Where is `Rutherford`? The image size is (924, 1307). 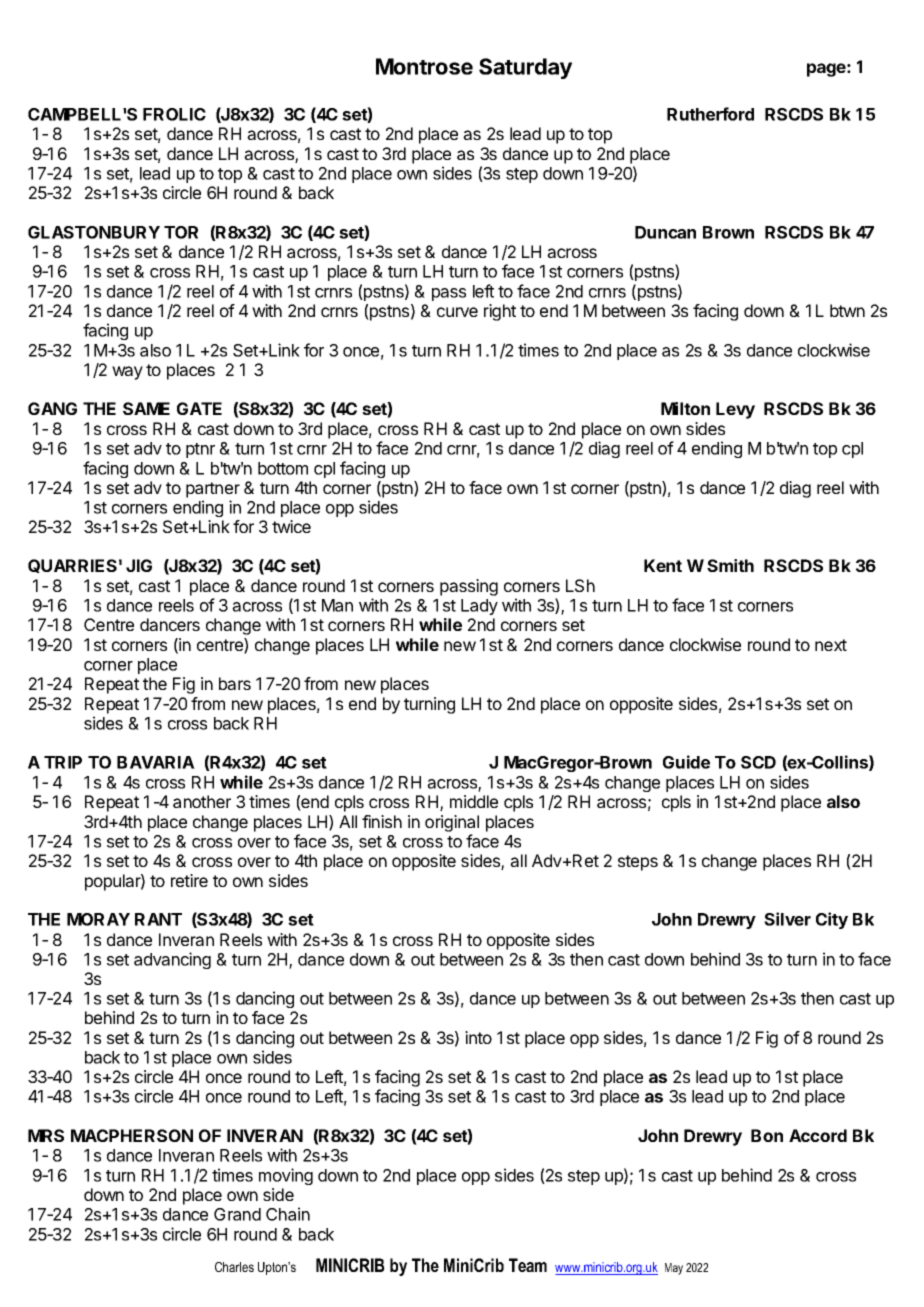 Rutherford is located at coordinates (710, 114).
